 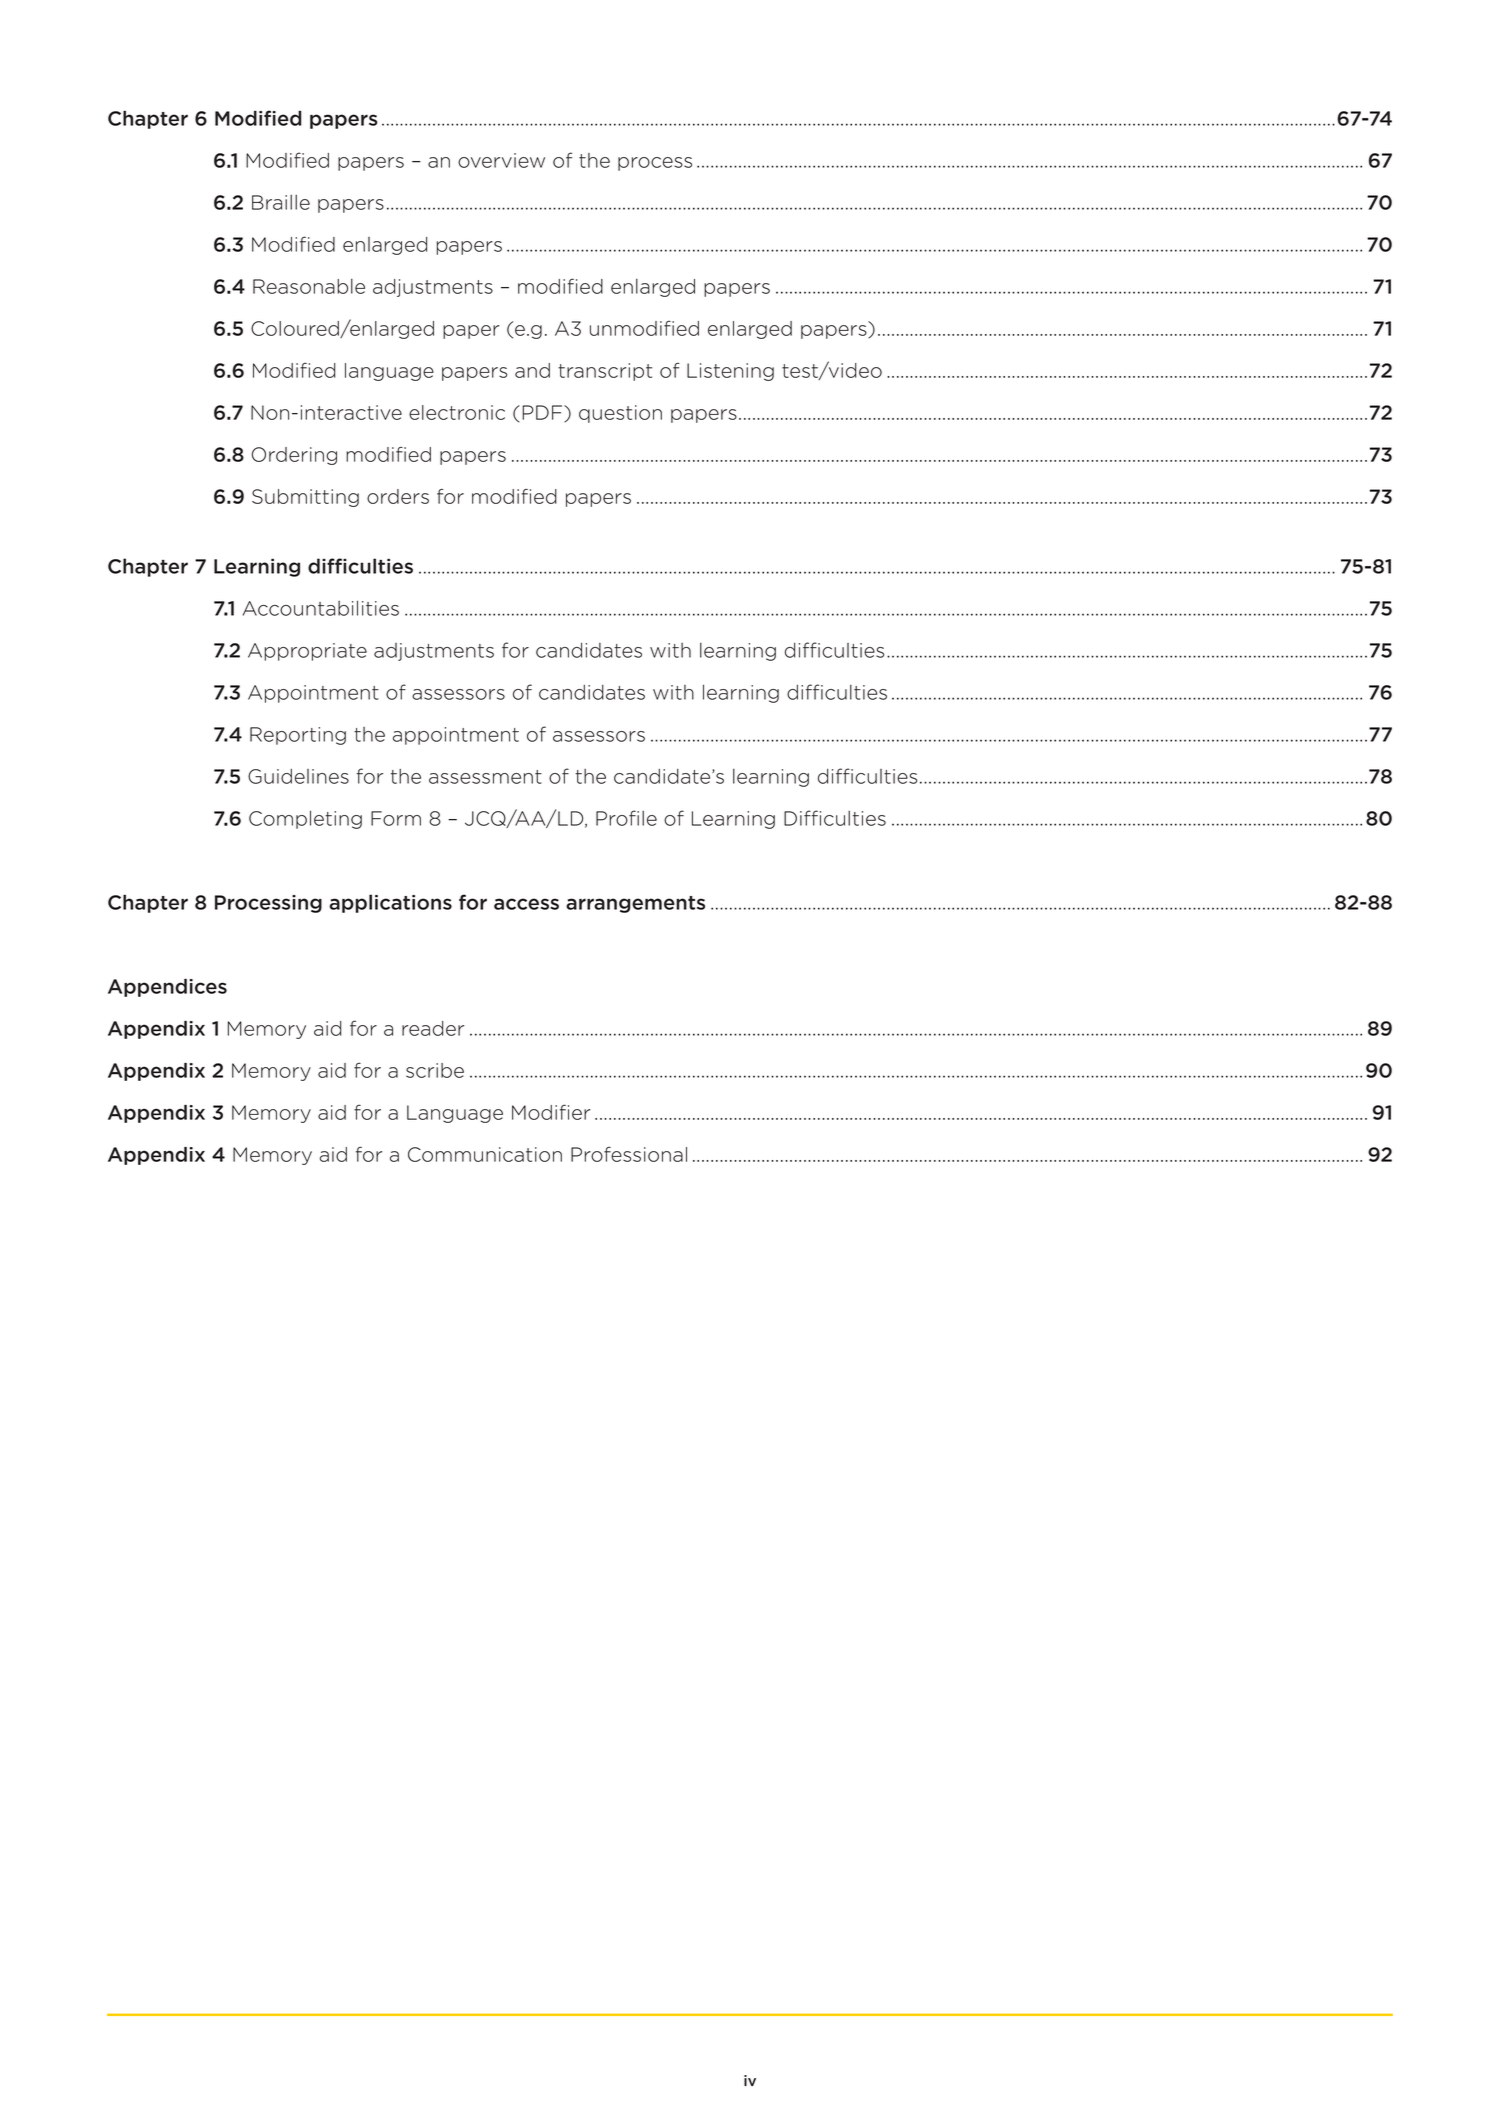 I want to click on overview, so click(x=501, y=160).
